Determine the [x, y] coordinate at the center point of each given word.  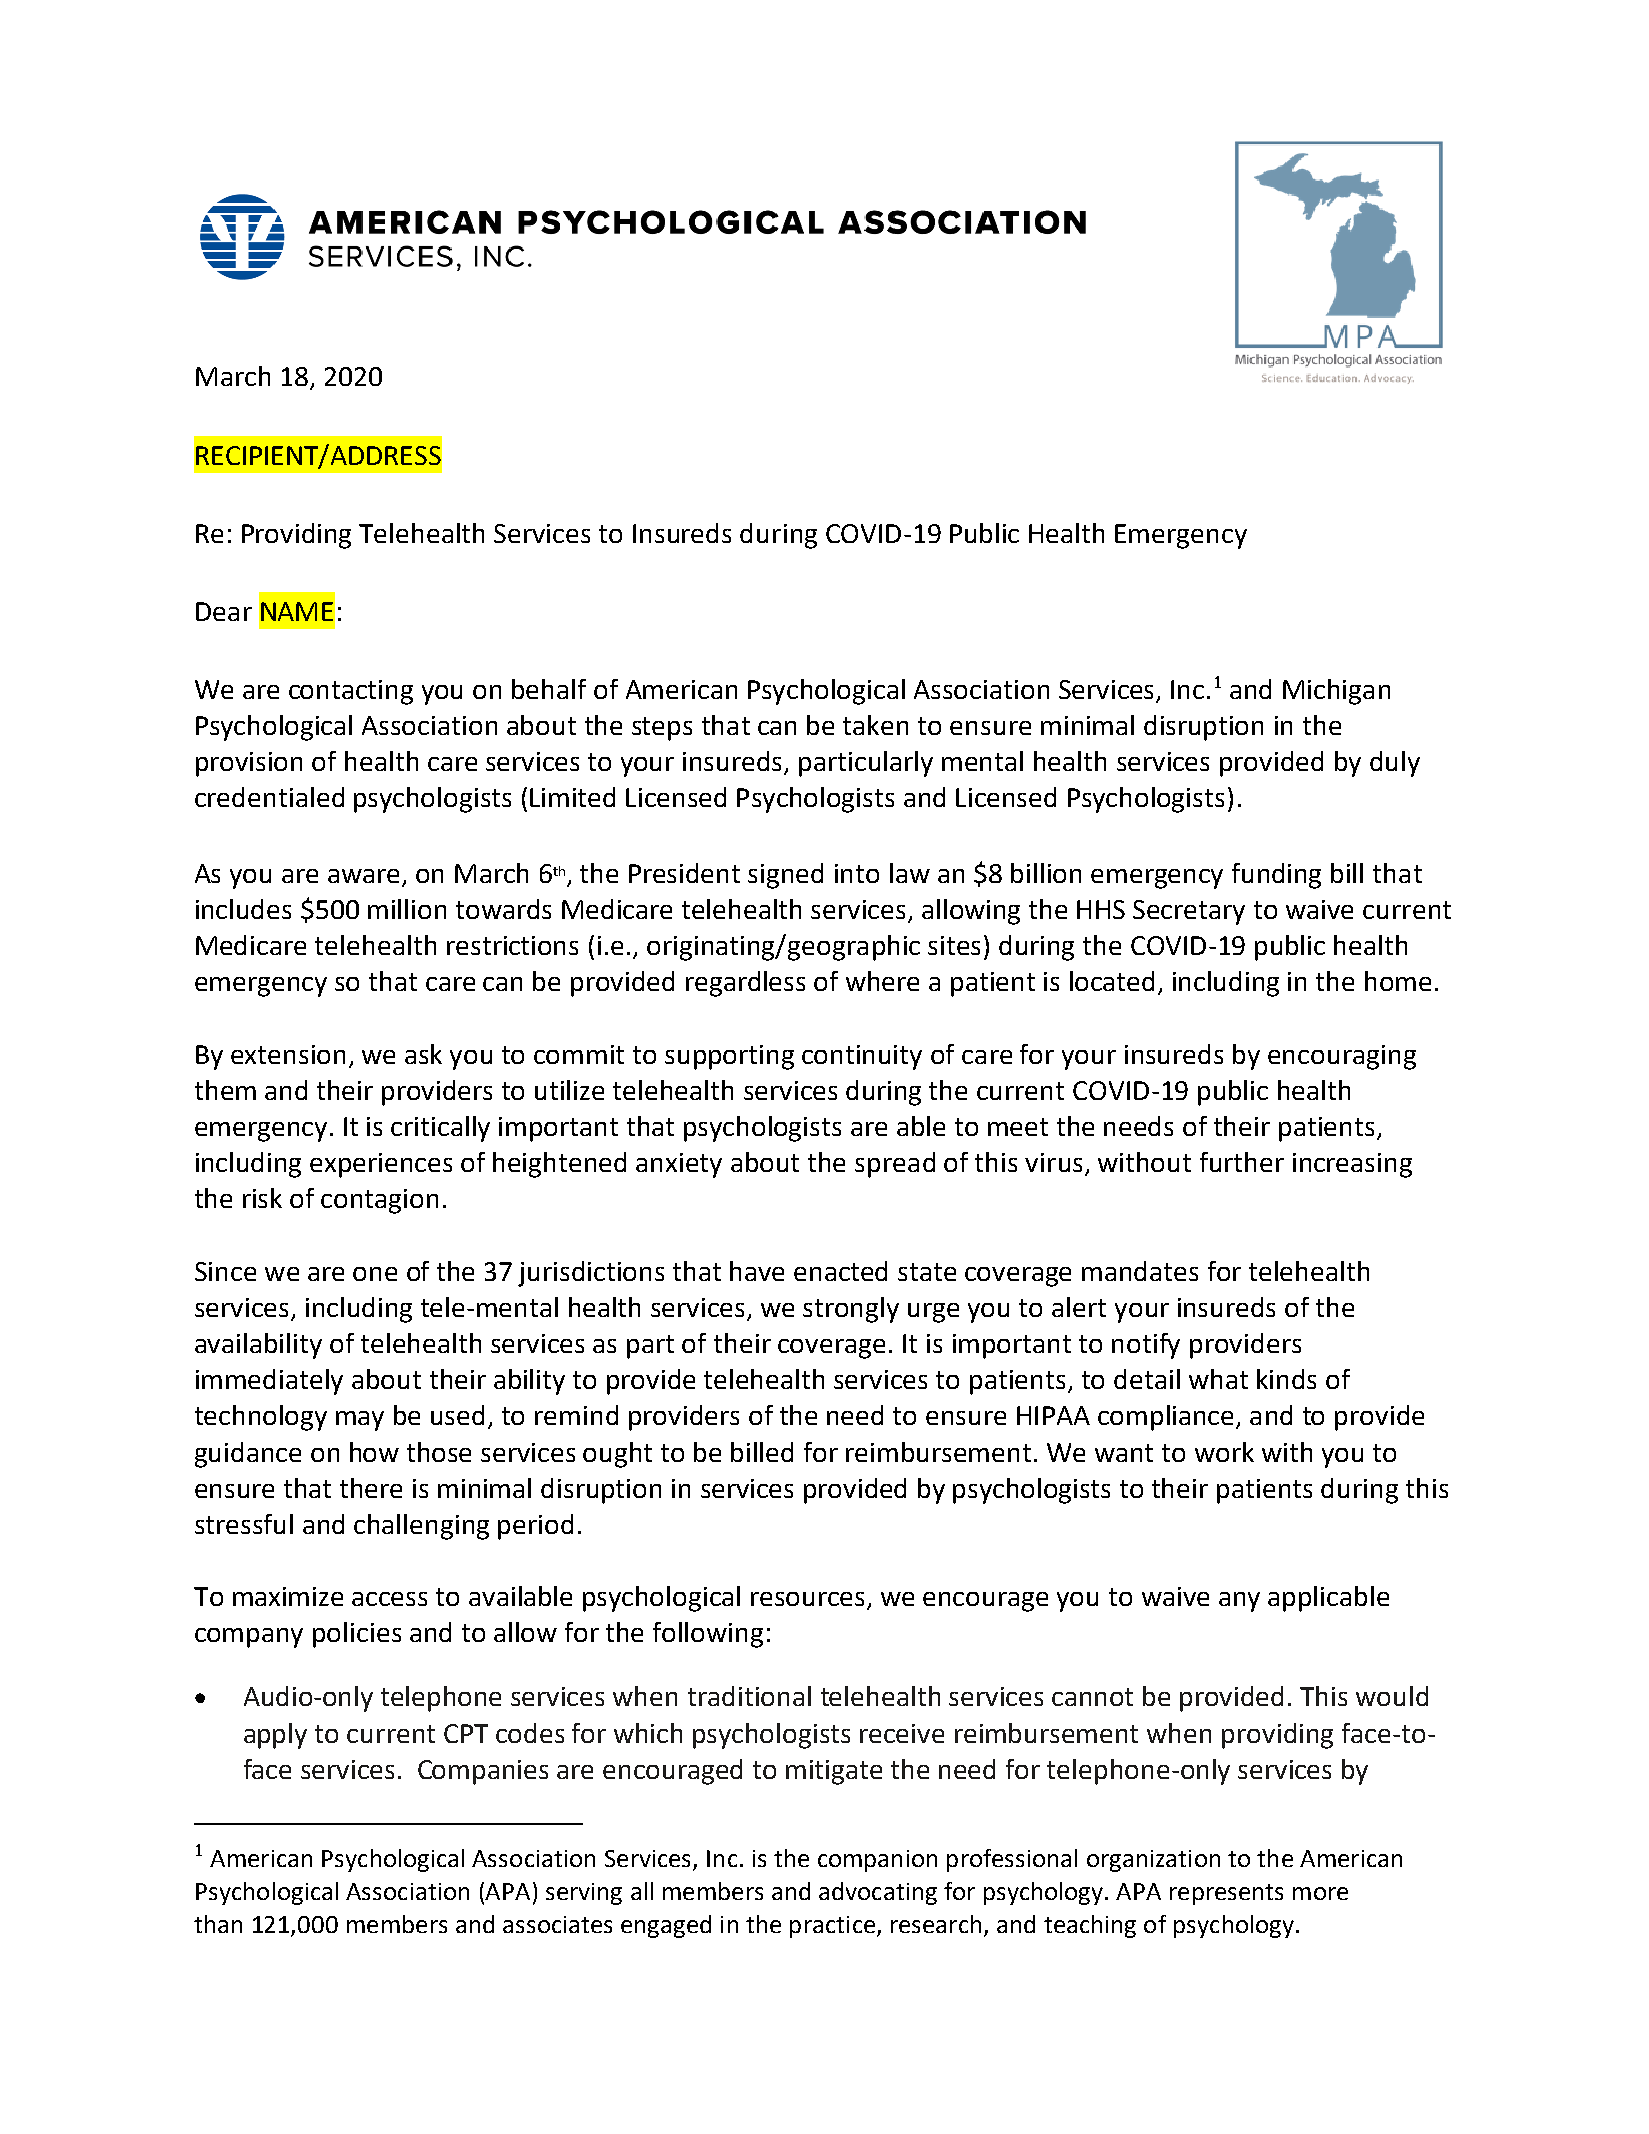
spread [895, 1165]
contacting [351, 692]
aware [363, 876]
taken [875, 725]
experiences [381, 1165]
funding [1276, 876]
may [360, 1421]
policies [357, 1635]
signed [785, 876]
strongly [851, 1310]
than [218, 1924]
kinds [1286, 1379]
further [1242, 1162]
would [1392, 1696]
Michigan [1336, 692]
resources [809, 1600]
